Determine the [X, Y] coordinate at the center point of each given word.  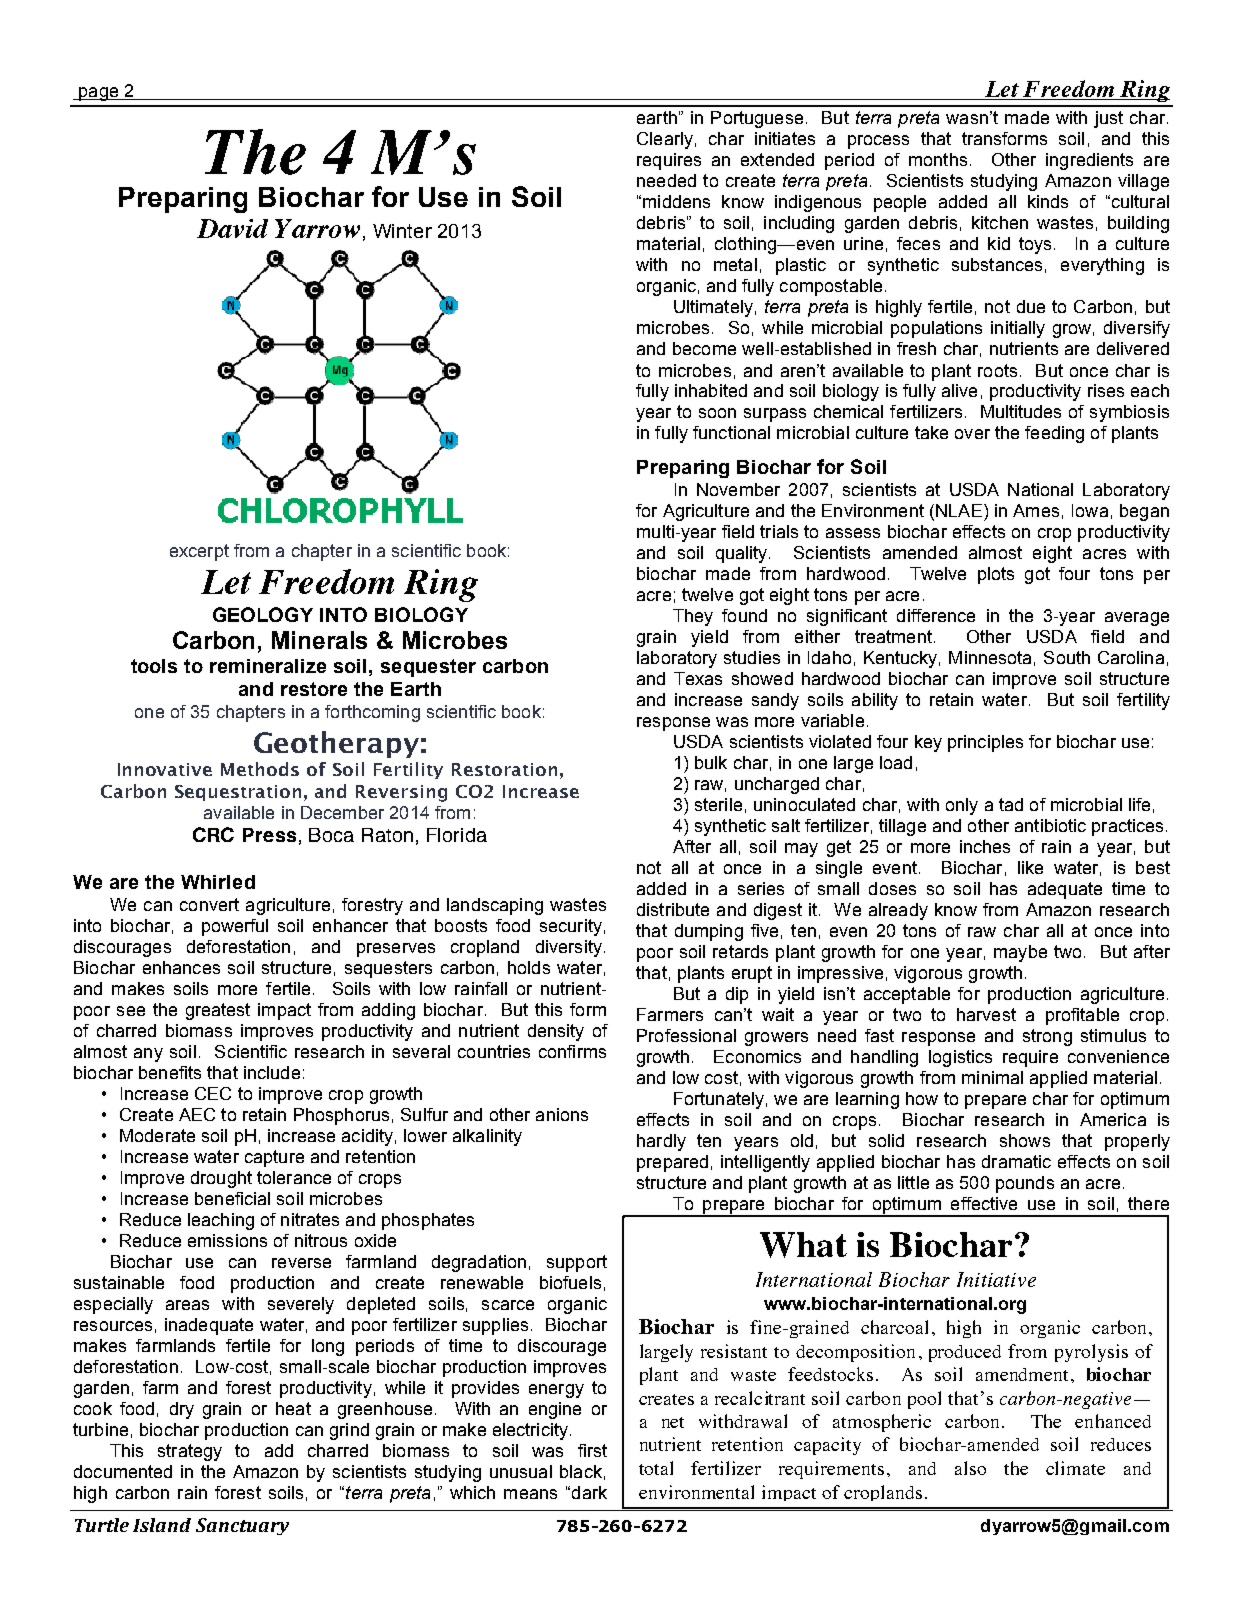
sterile [718, 804]
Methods [260, 769]
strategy [190, 1452]
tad [1011, 804]
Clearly [665, 140]
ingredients [1089, 161]
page [98, 94]
